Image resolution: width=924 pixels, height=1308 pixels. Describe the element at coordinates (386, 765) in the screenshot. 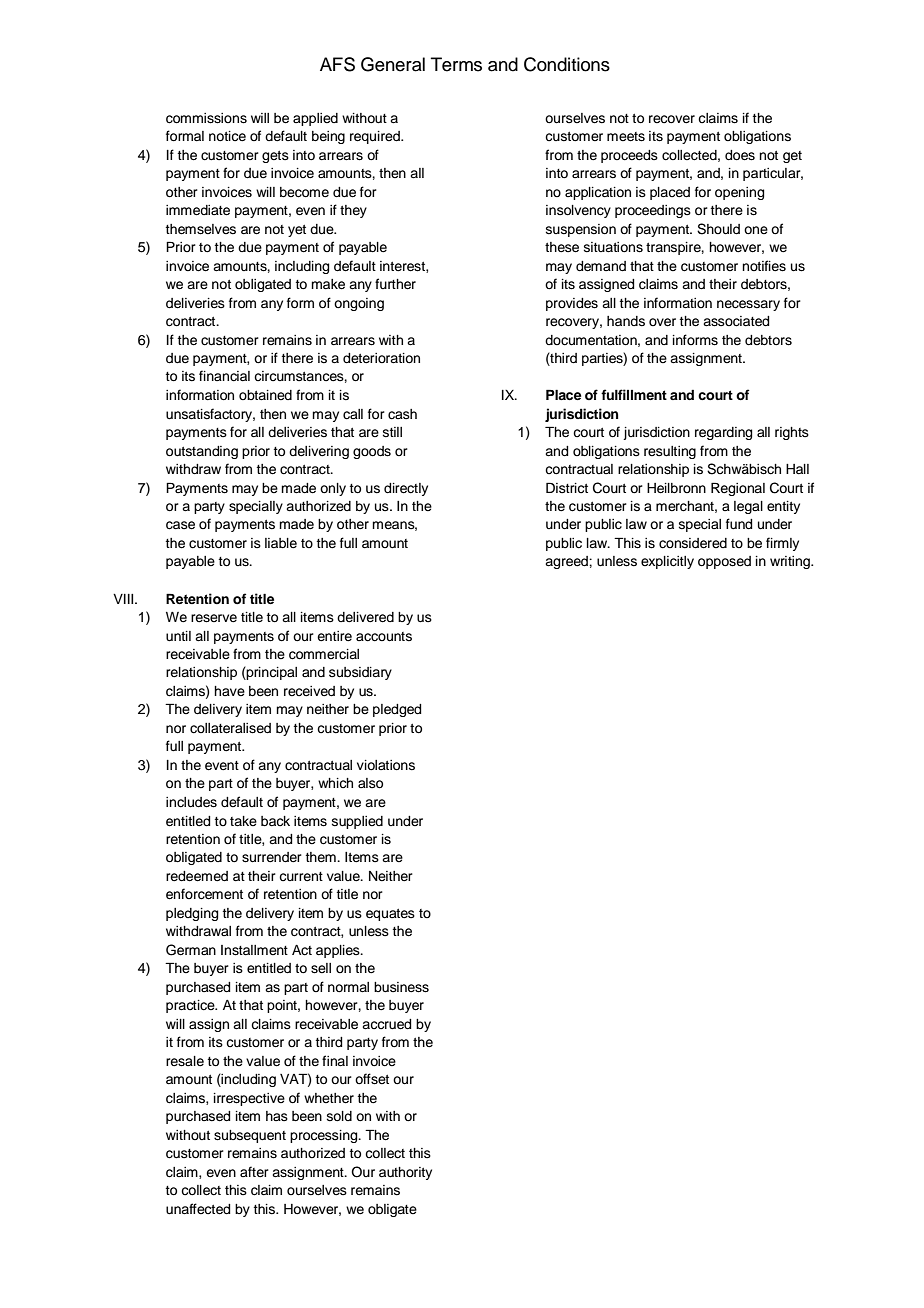

I see `violations` at that location.
